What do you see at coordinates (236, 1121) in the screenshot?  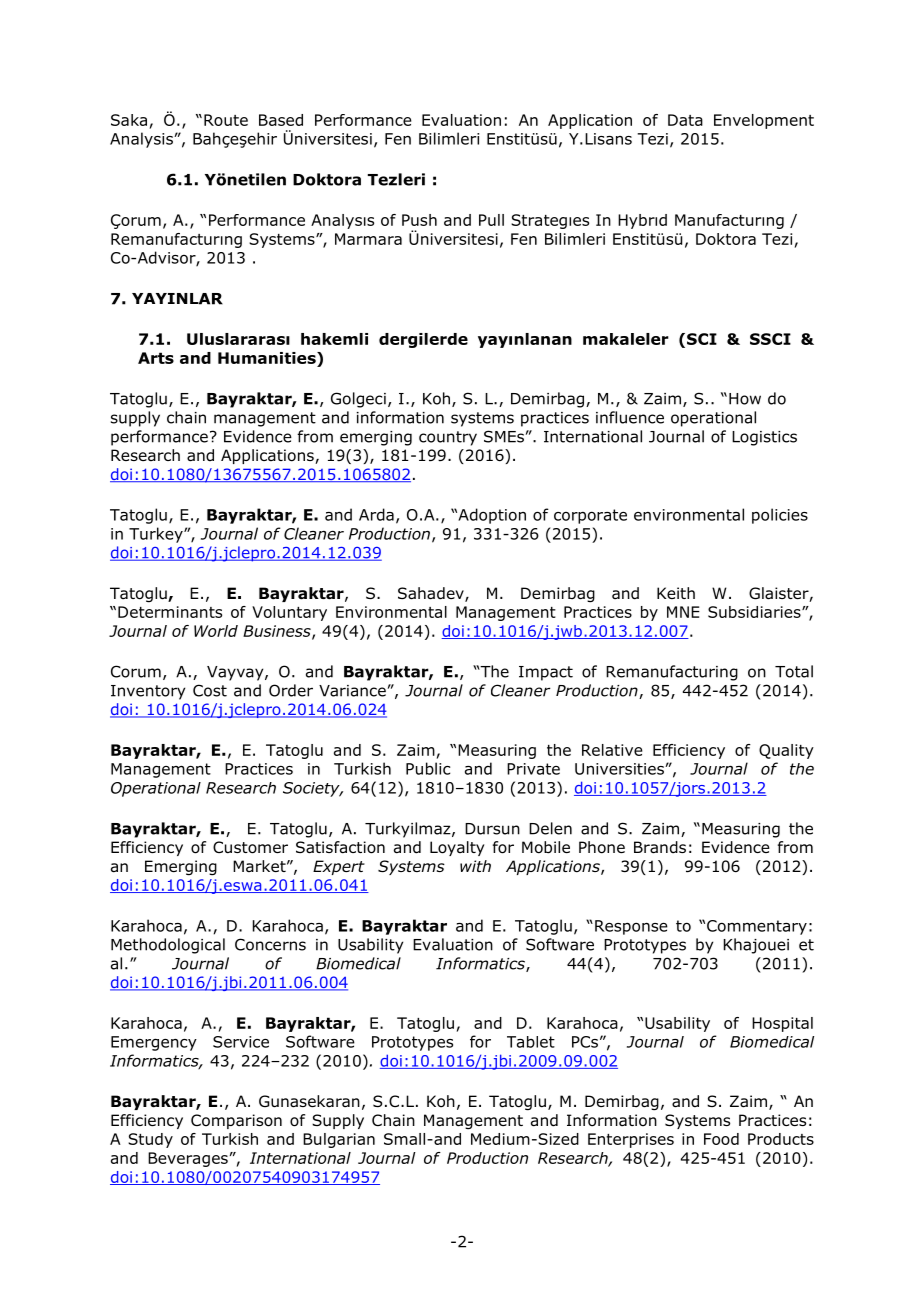 I see `Comparison` at bounding box center [236, 1121].
